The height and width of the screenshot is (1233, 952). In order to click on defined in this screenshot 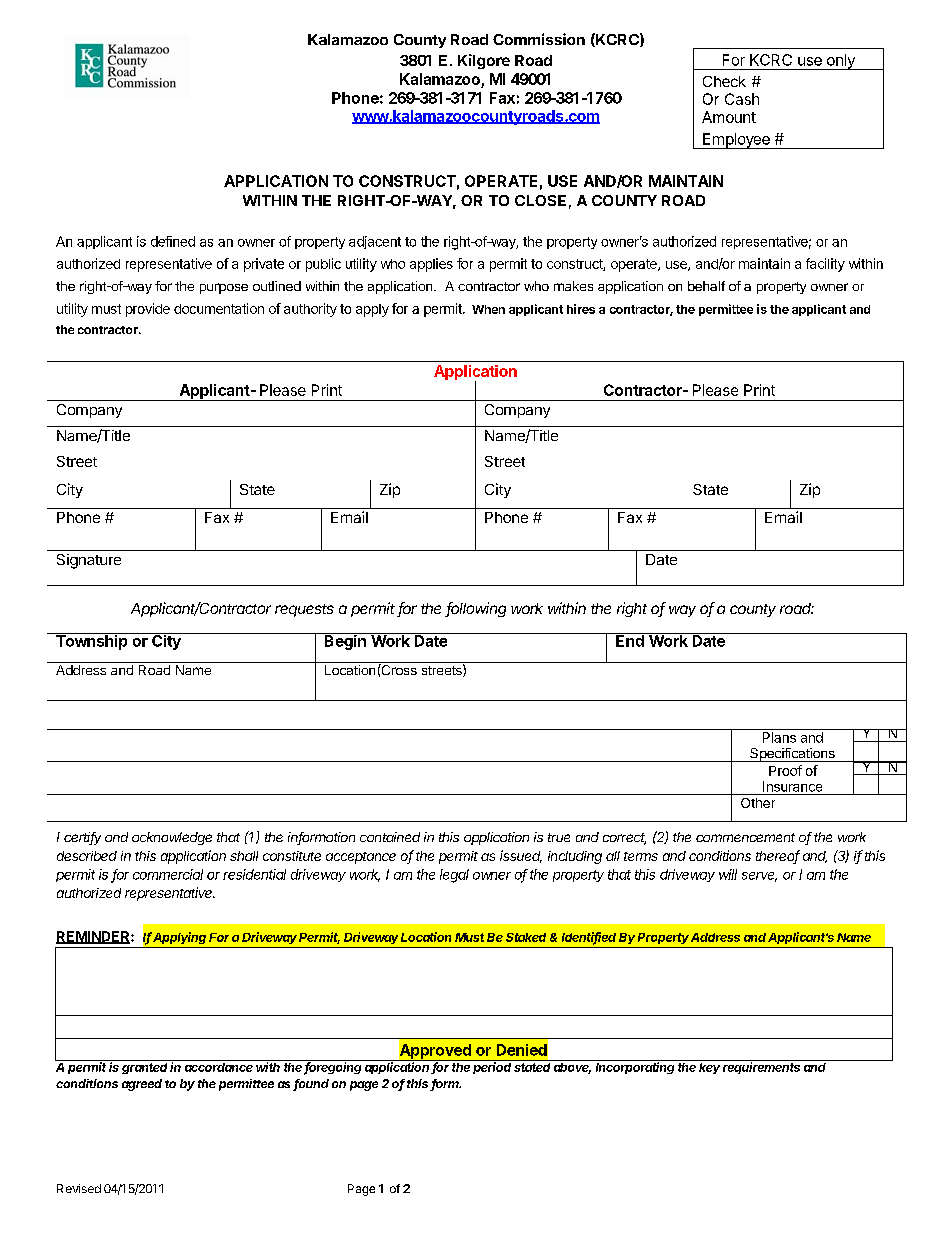, I will do `click(173, 241)`.
